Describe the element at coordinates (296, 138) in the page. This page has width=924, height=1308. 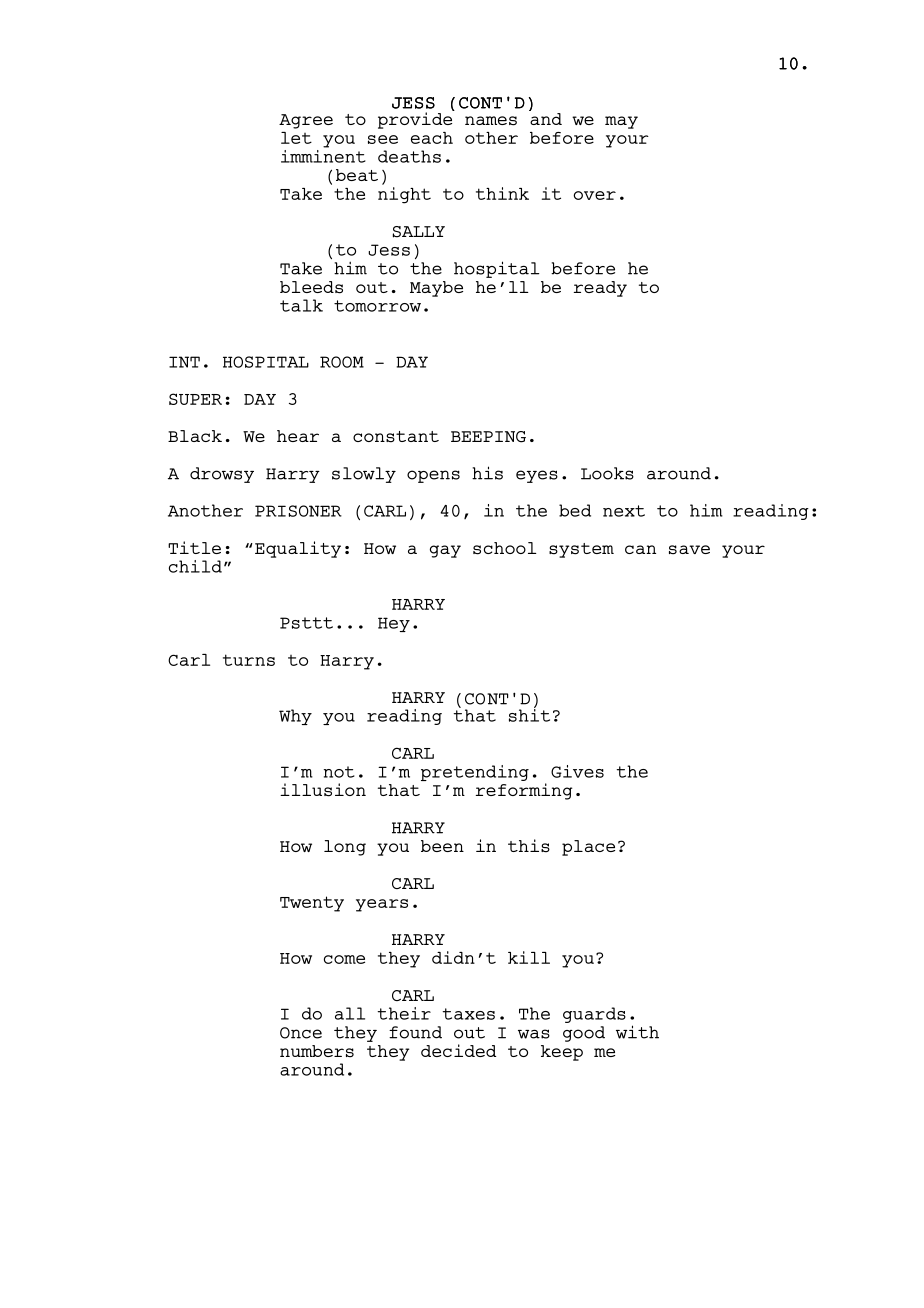
I see `let` at that location.
